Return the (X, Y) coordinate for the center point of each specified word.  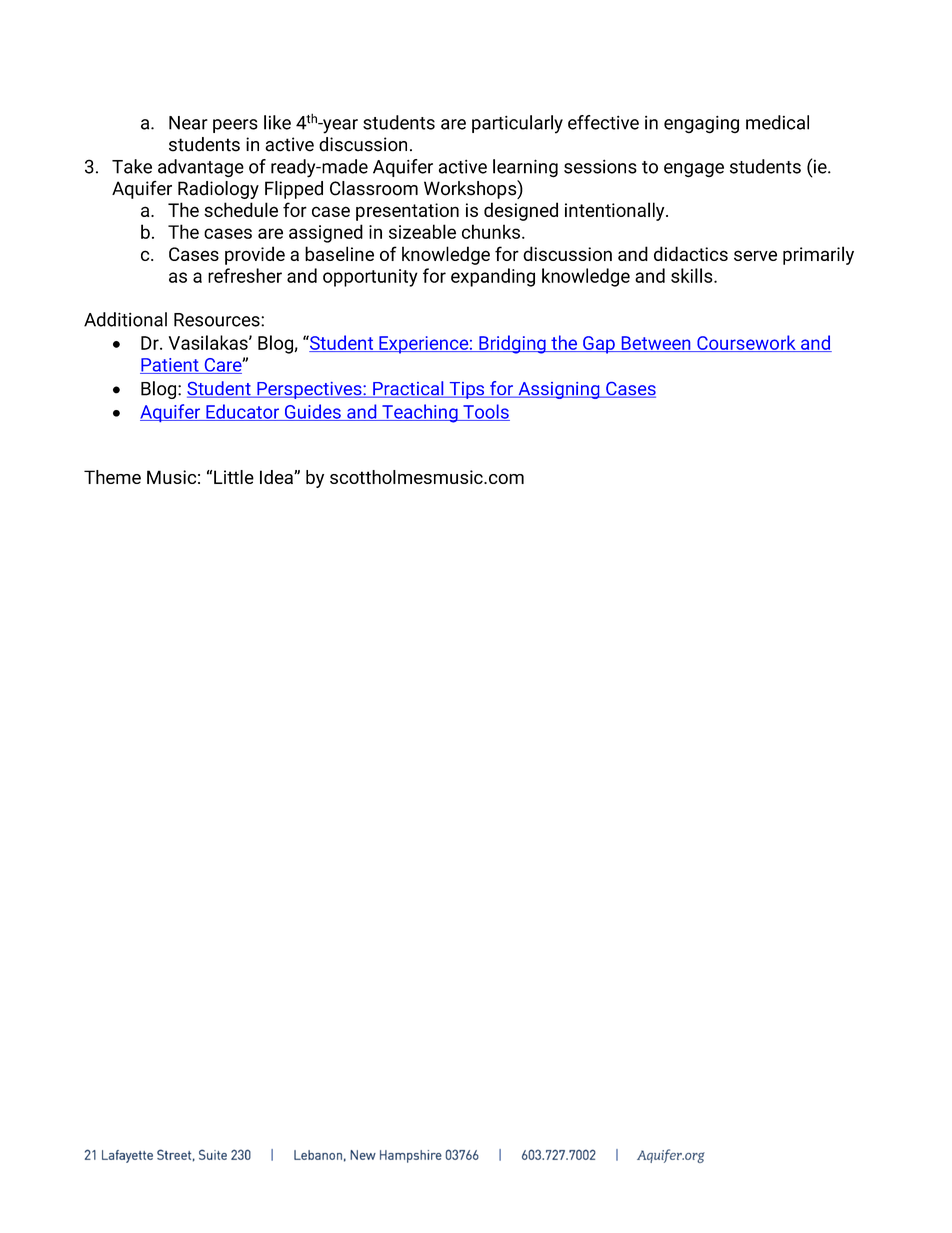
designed (521, 211)
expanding (493, 277)
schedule (241, 209)
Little (234, 477)
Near (188, 123)
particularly (517, 124)
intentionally (616, 211)
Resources (218, 320)
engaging (701, 125)
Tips (467, 390)
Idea (277, 477)
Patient (170, 366)
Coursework (746, 343)
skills (693, 275)
